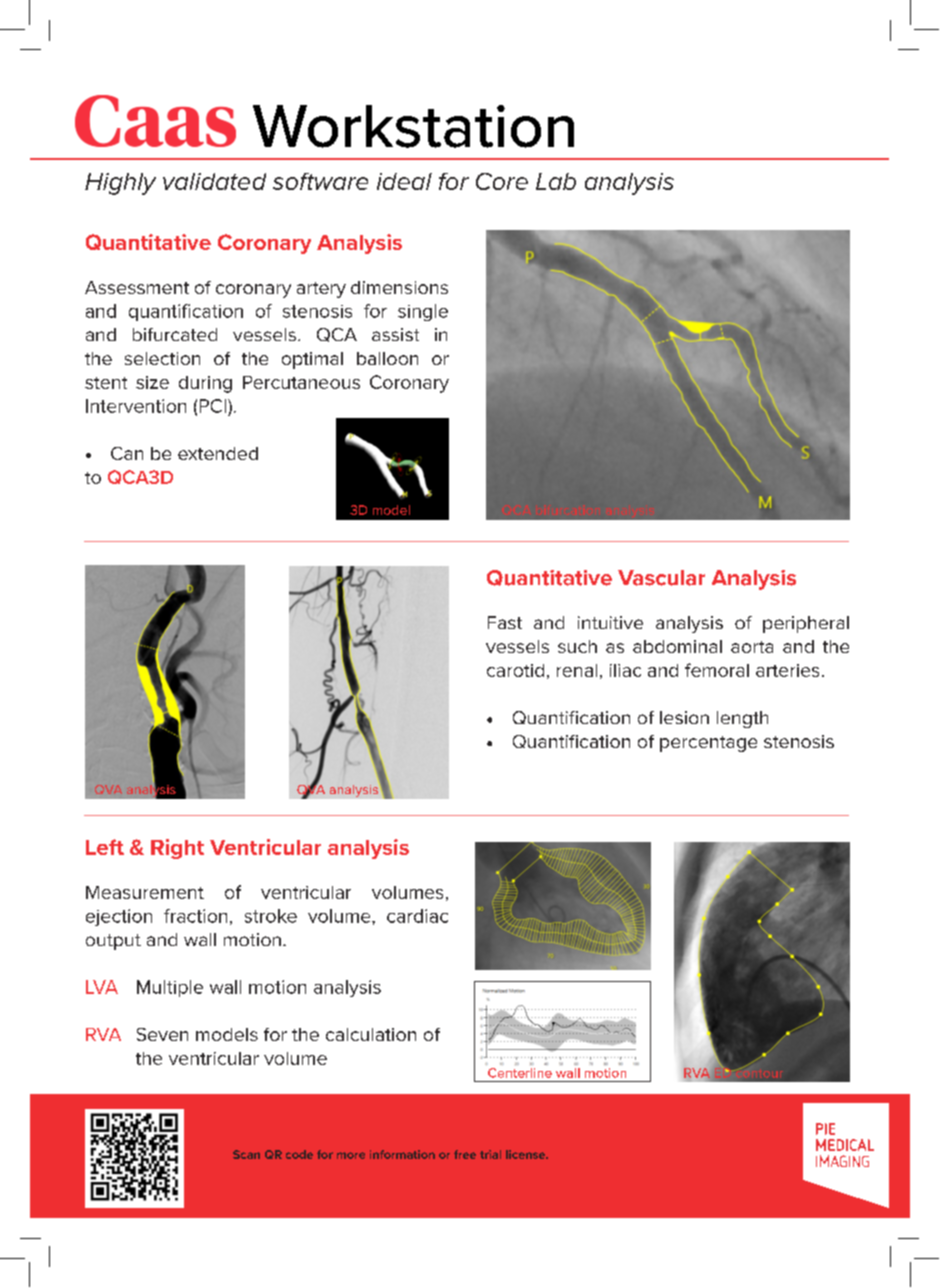 The image size is (940, 1288). Describe the element at coordinates (465, 1154) in the screenshot. I see `free` at that location.
